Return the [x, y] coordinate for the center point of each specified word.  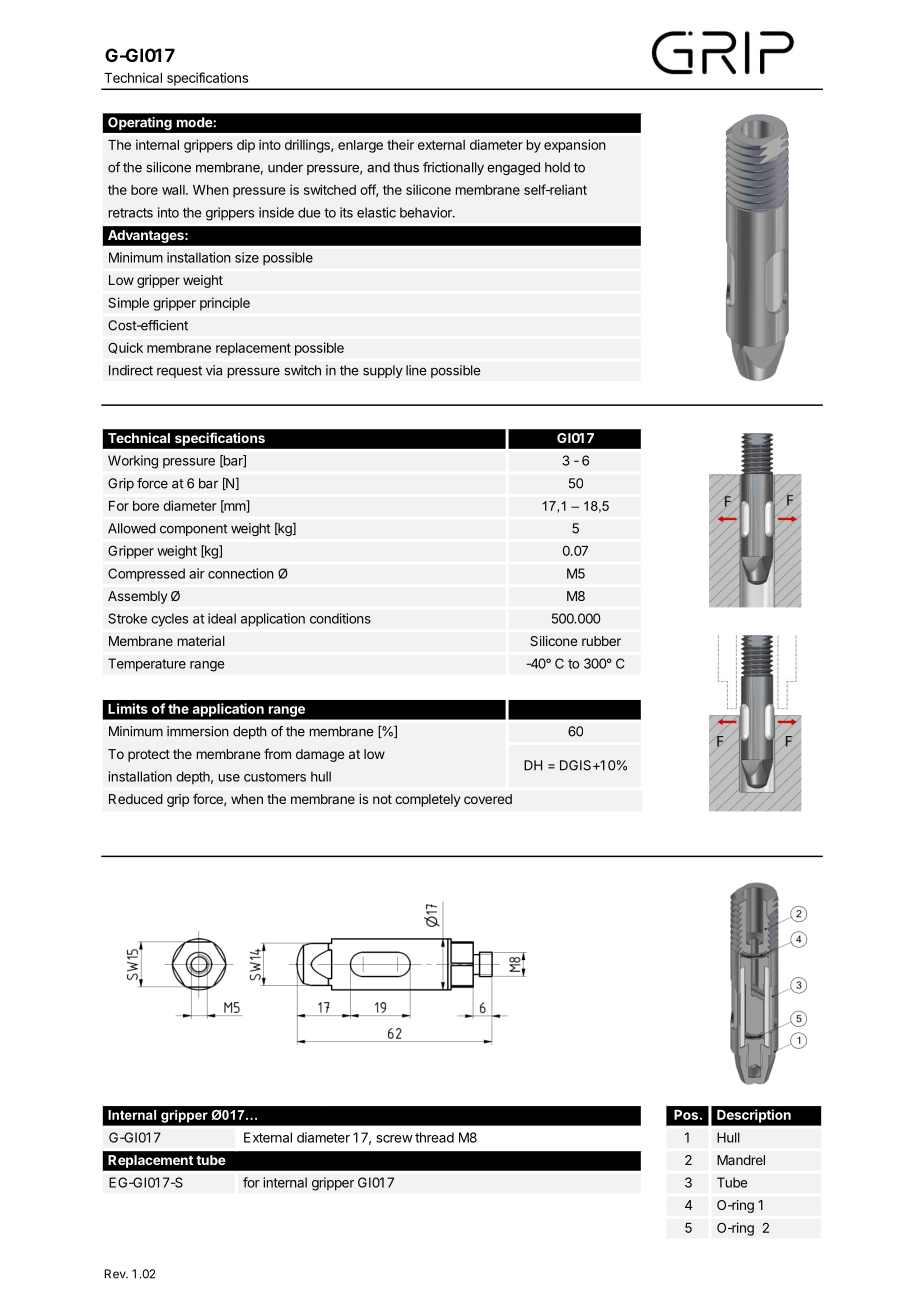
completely [427, 800]
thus [406, 167]
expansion [575, 146]
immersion [198, 731]
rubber [601, 641]
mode [195, 122]
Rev [116, 1274]
